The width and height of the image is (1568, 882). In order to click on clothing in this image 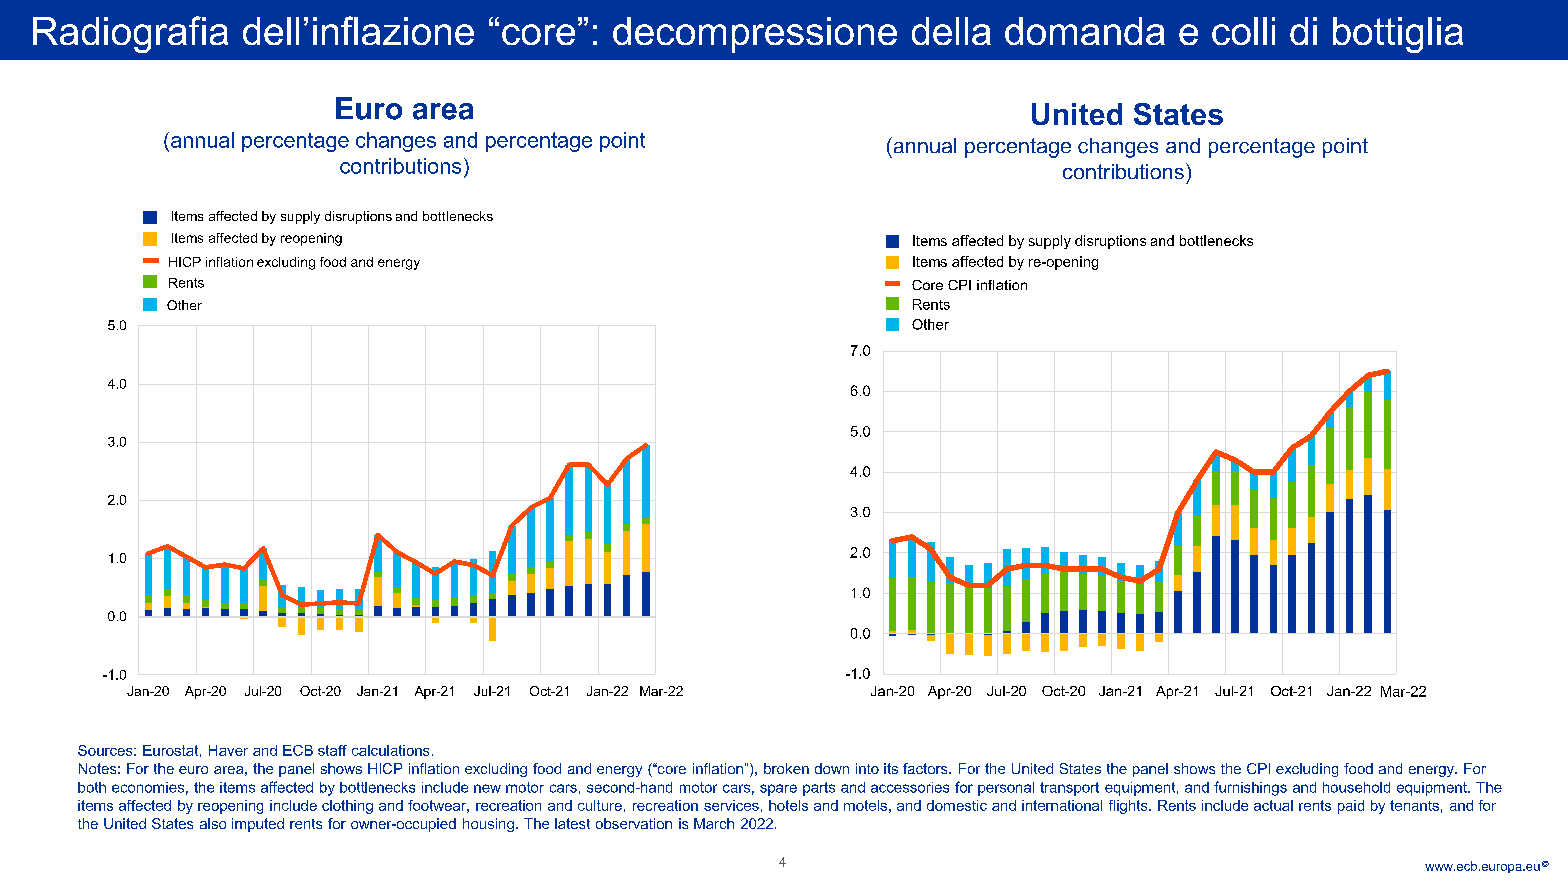, I will do `click(347, 807)`.
